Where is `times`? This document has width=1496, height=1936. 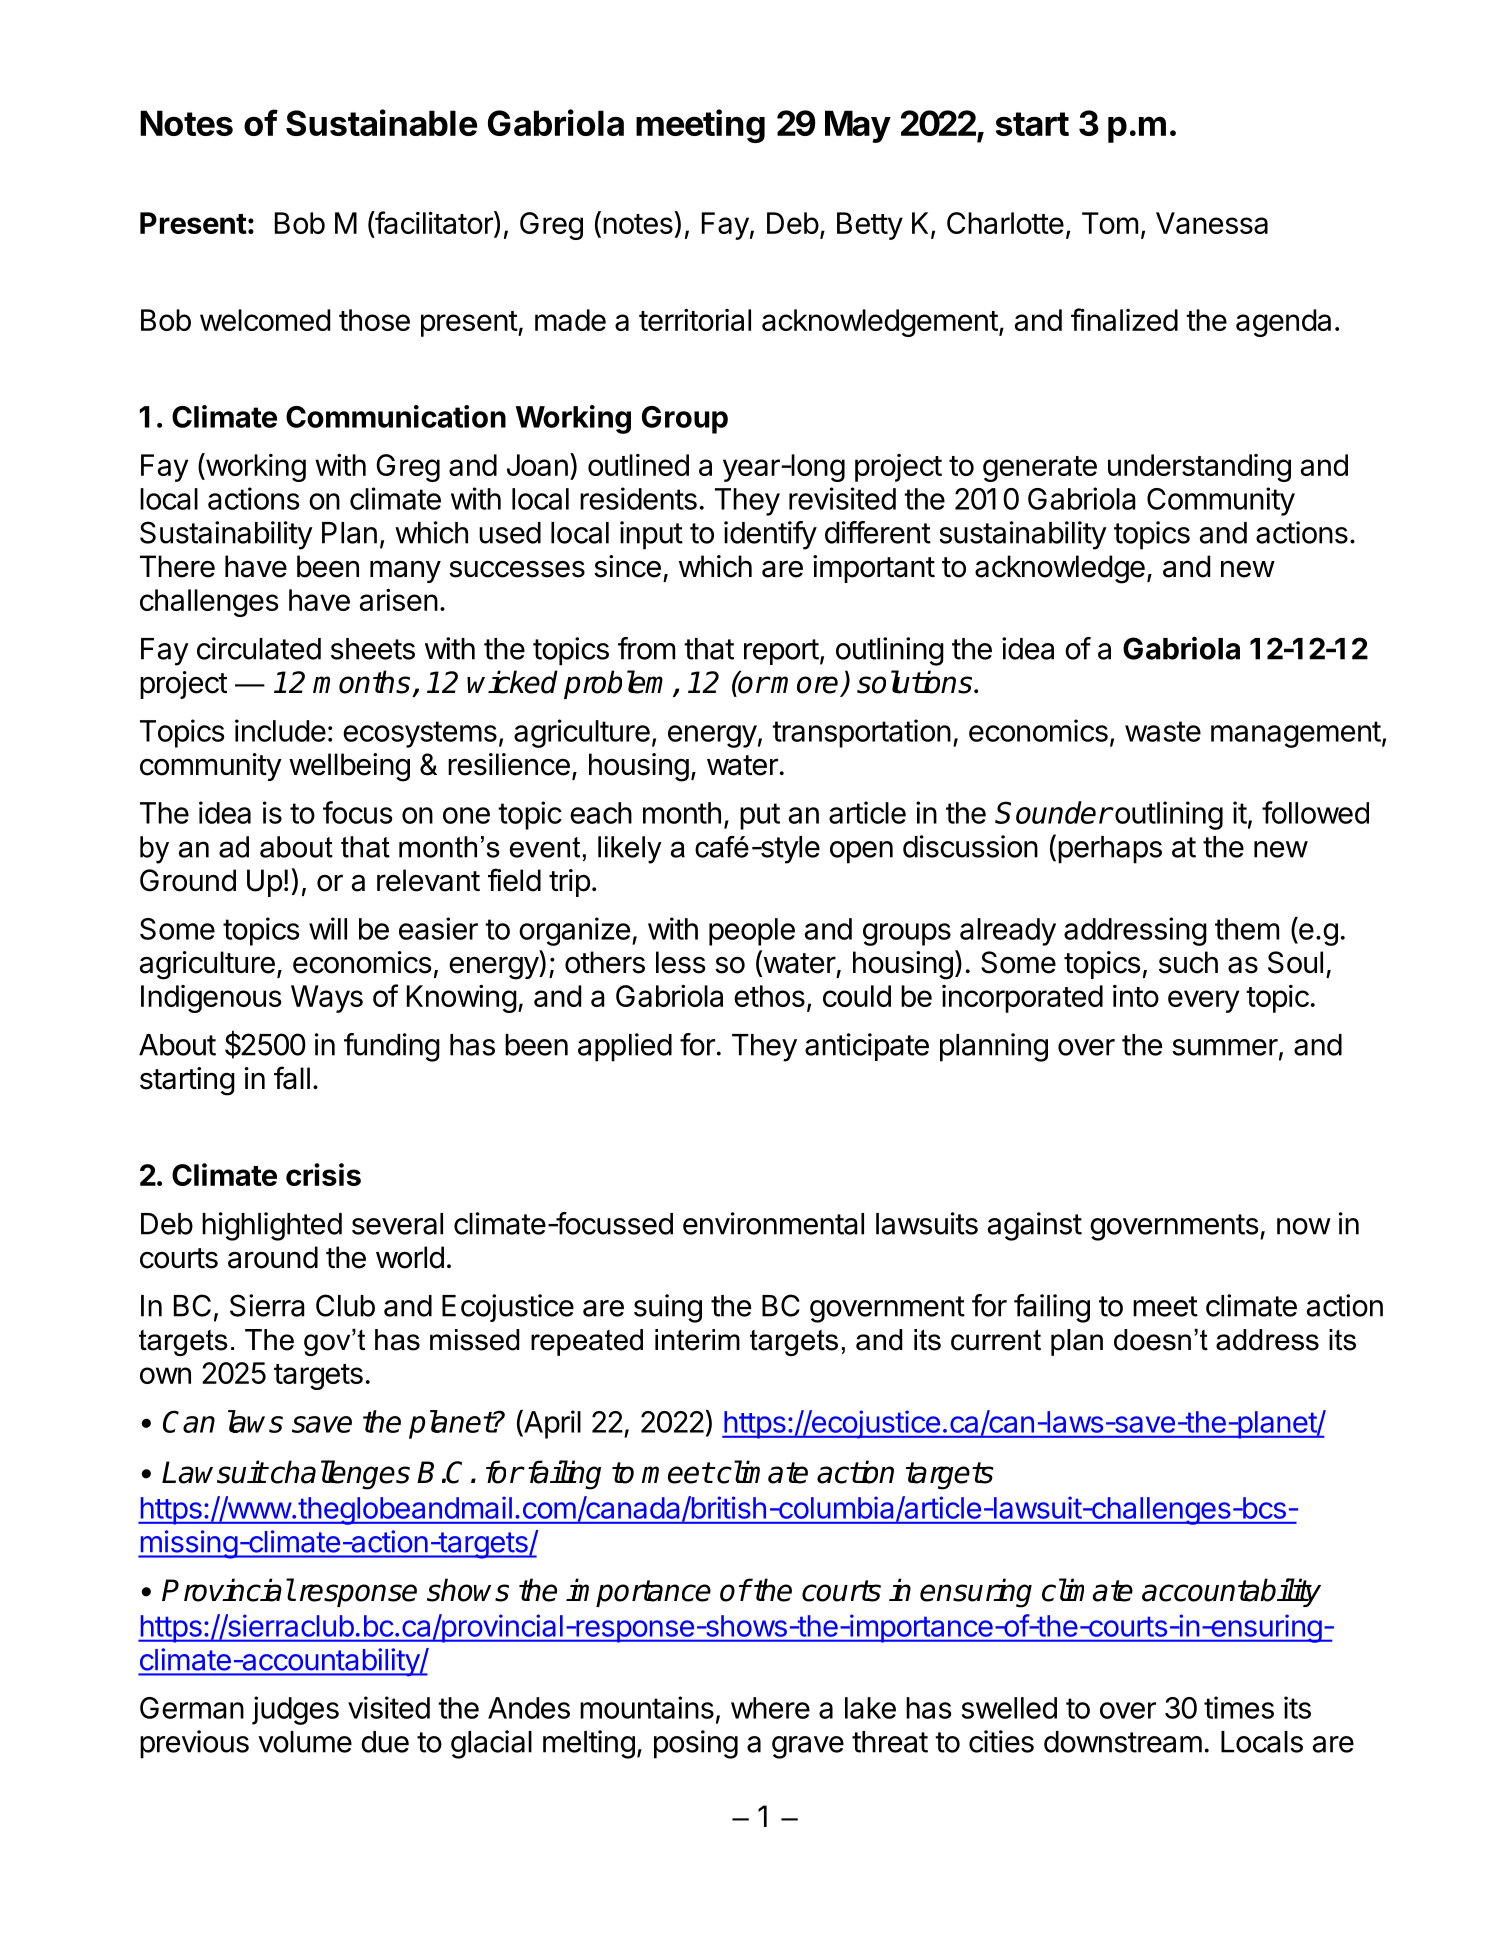 times is located at coordinates (1239, 1707).
